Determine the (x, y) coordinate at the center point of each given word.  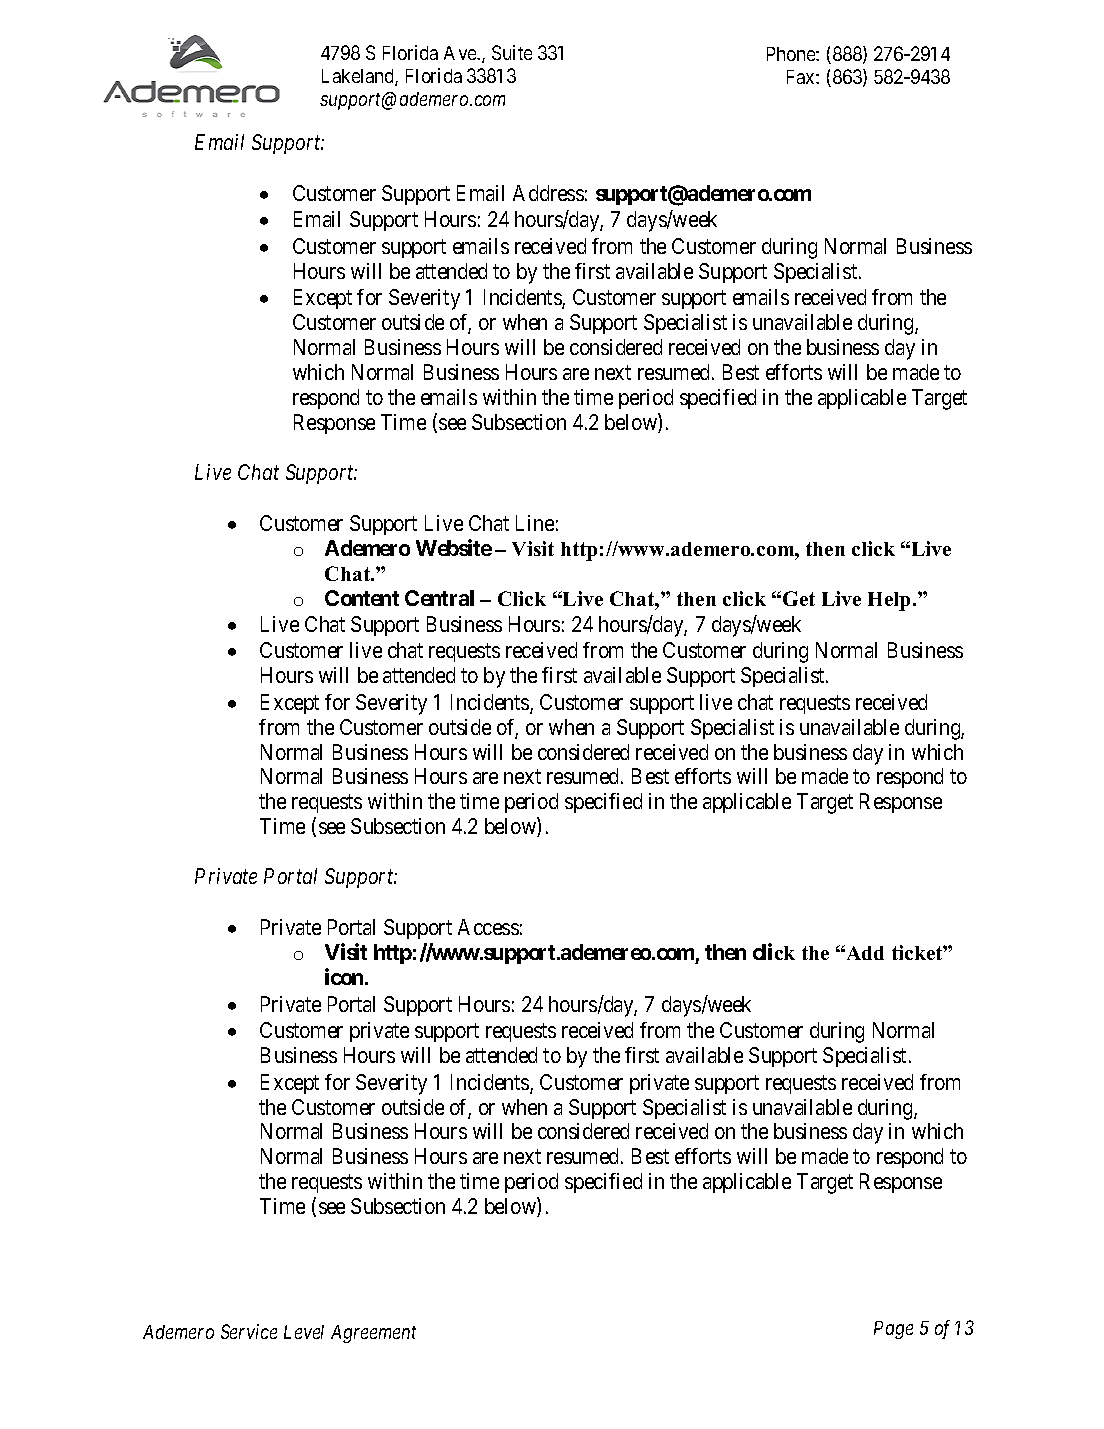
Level (304, 1332)
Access (488, 927)
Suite (512, 52)
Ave (461, 53)
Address (548, 193)
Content (362, 598)
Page (893, 1330)
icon (344, 976)
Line (535, 523)
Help (889, 601)
